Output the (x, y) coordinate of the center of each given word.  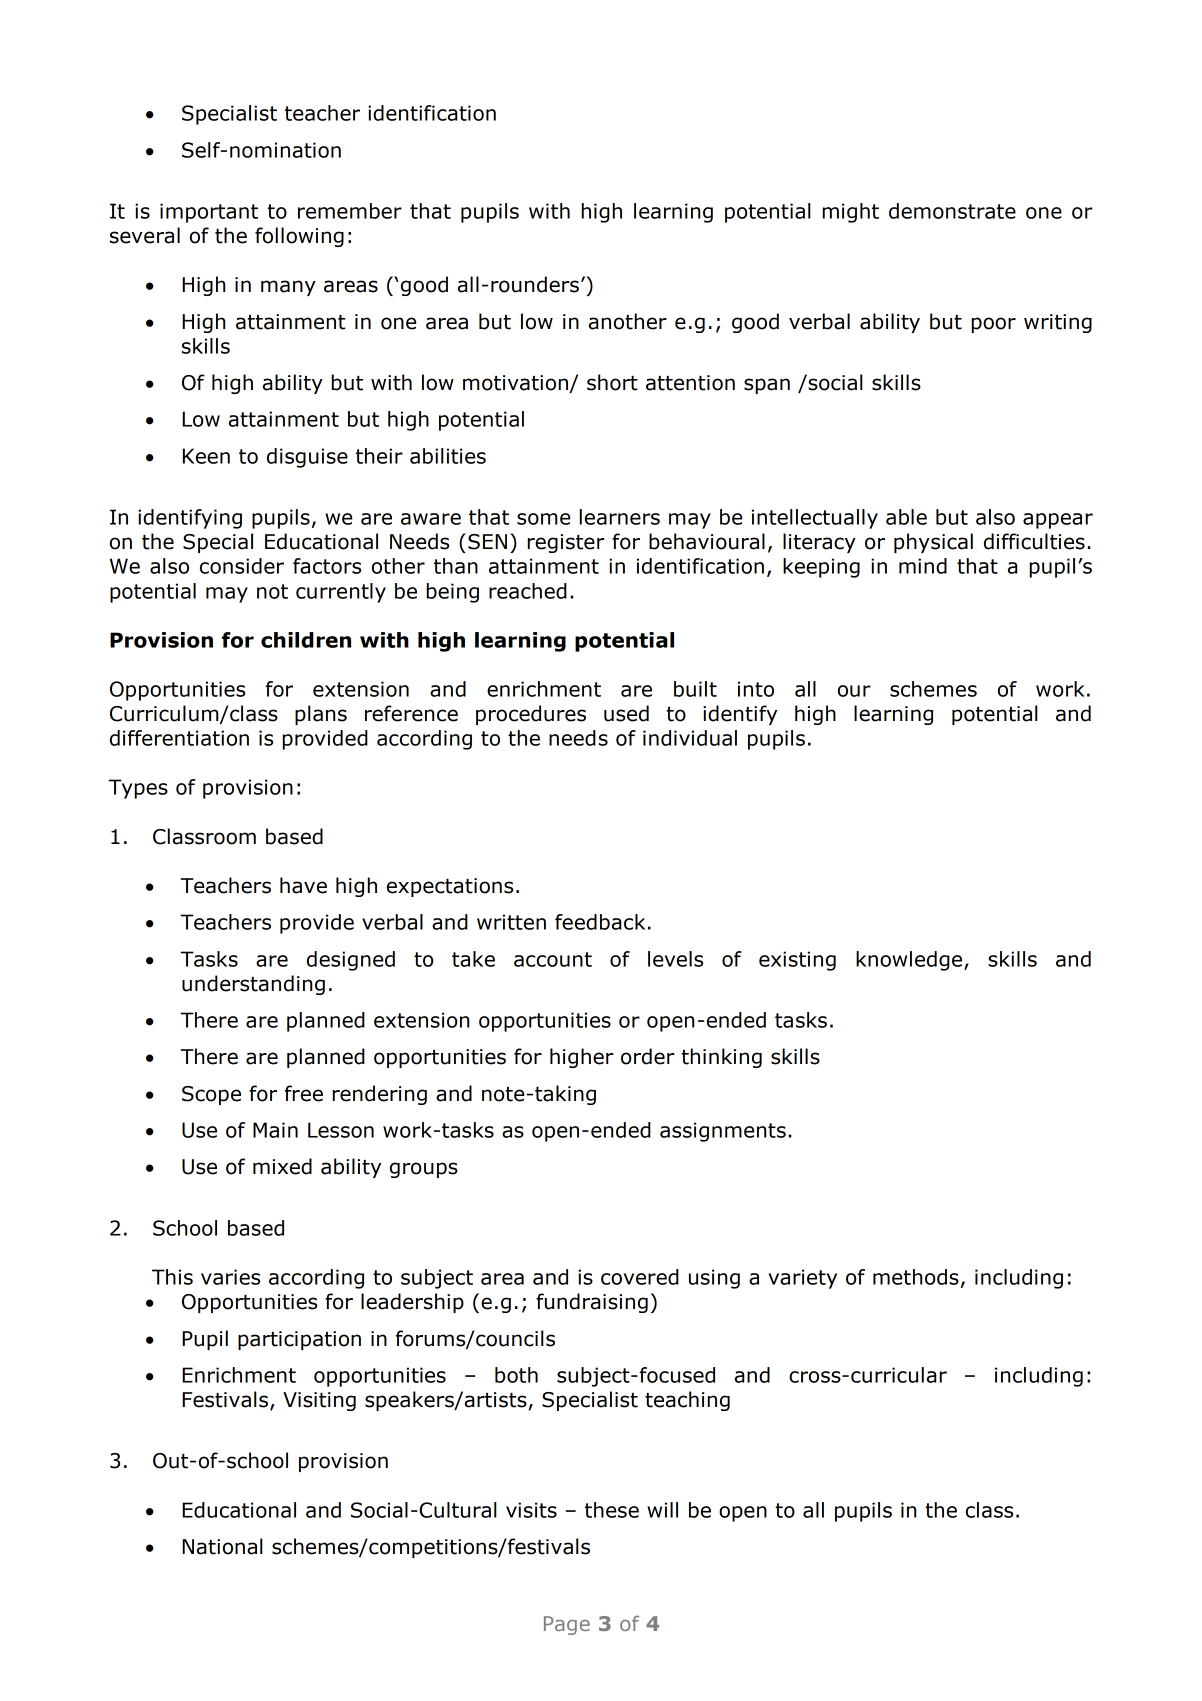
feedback (600, 922)
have (303, 885)
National (222, 1546)
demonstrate (952, 211)
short (612, 382)
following (299, 237)
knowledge (910, 961)
